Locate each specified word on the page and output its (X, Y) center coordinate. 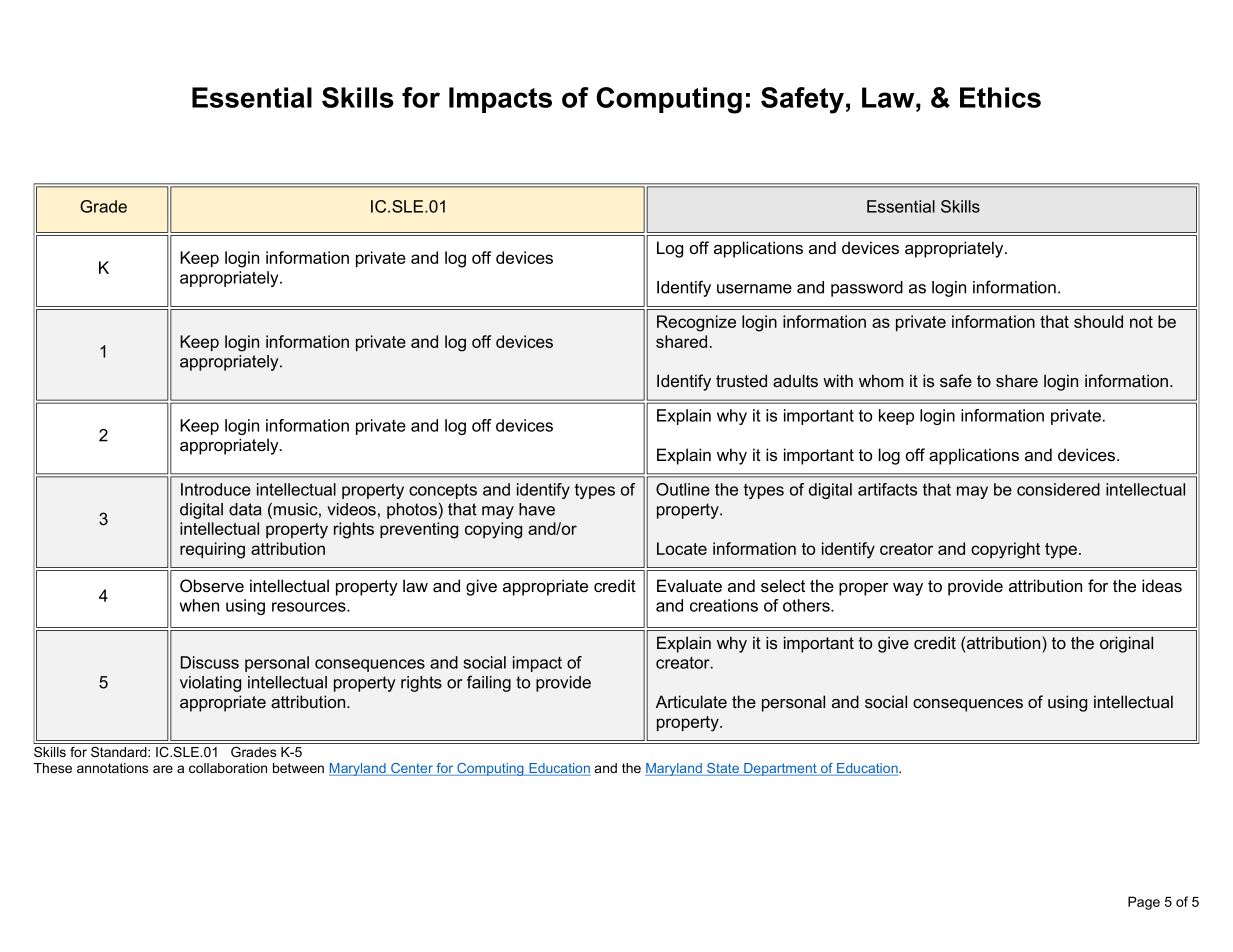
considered (1058, 489)
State (723, 769)
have (537, 509)
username (754, 289)
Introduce (216, 489)
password (867, 289)
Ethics (1000, 97)
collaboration (228, 768)
